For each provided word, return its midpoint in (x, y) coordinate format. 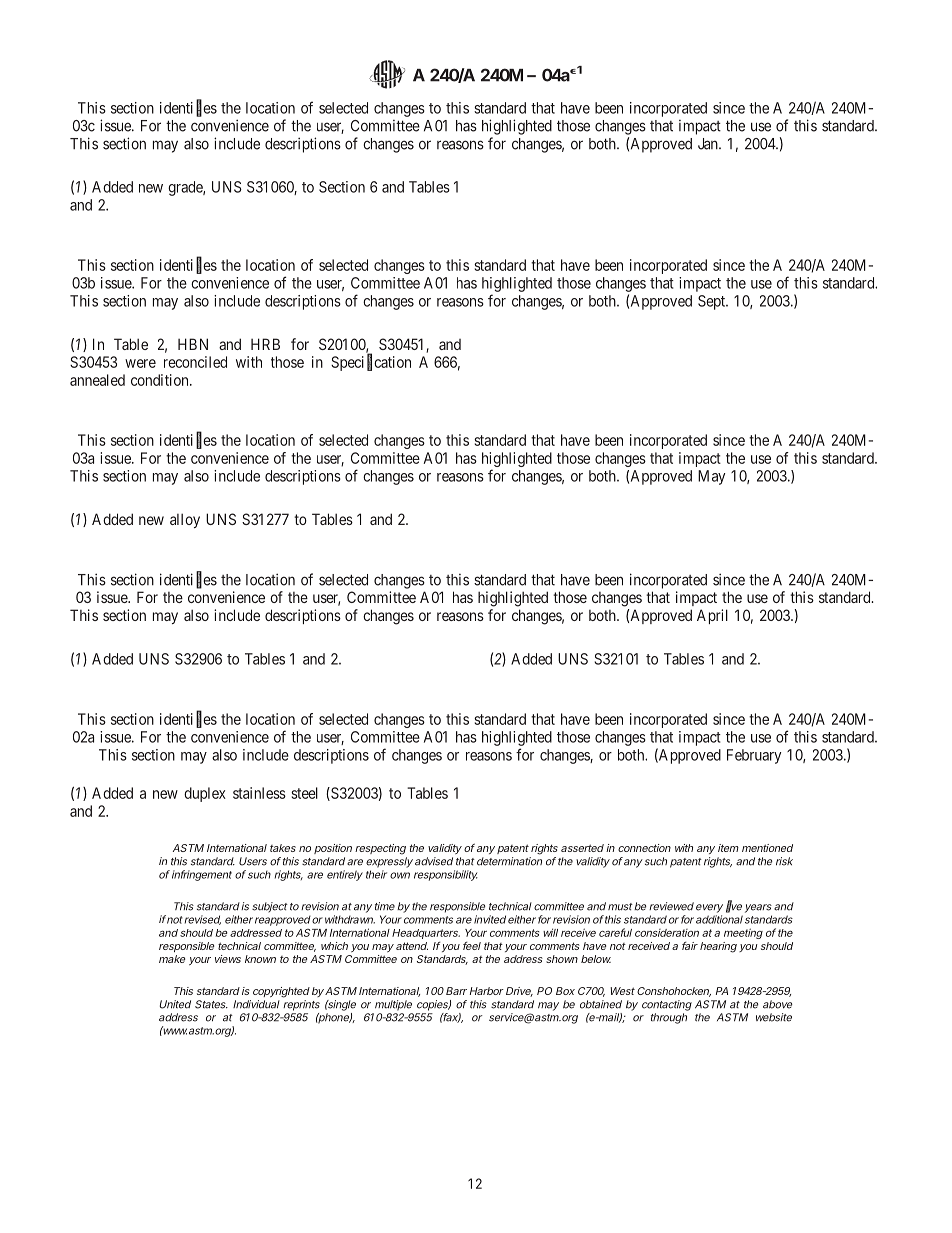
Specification (371, 363)
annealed (97, 380)
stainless (259, 793)
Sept (712, 302)
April (712, 616)
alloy (185, 520)
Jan (709, 144)
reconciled (195, 362)
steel (304, 793)
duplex (205, 794)
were (140, 363)
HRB (265, 344)
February (754, 756)
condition (161, 380)
